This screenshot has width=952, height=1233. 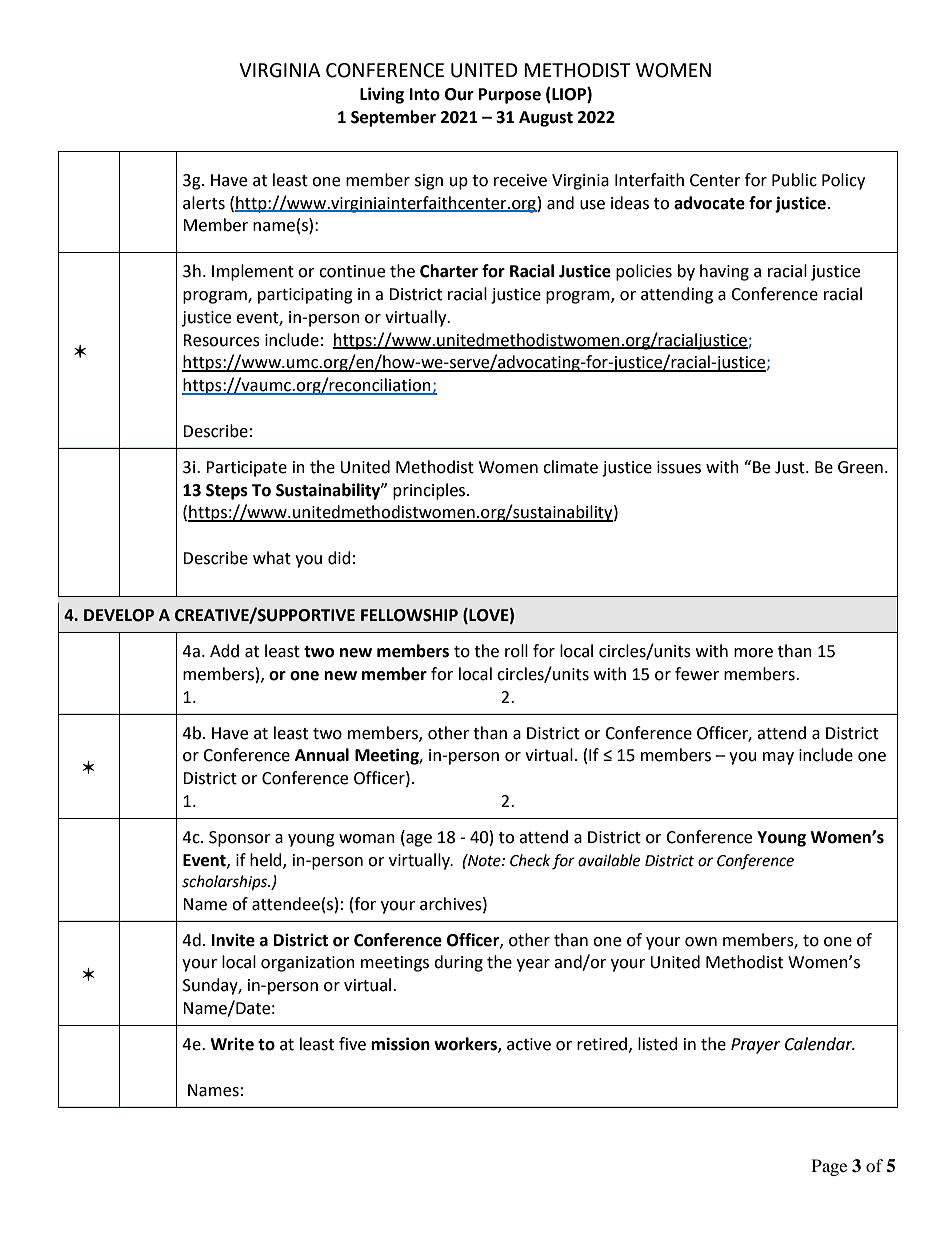 What do you see at coordinates (221, 340) in the screenshot?
I see `Resources` at bounding box center [221, 340].
